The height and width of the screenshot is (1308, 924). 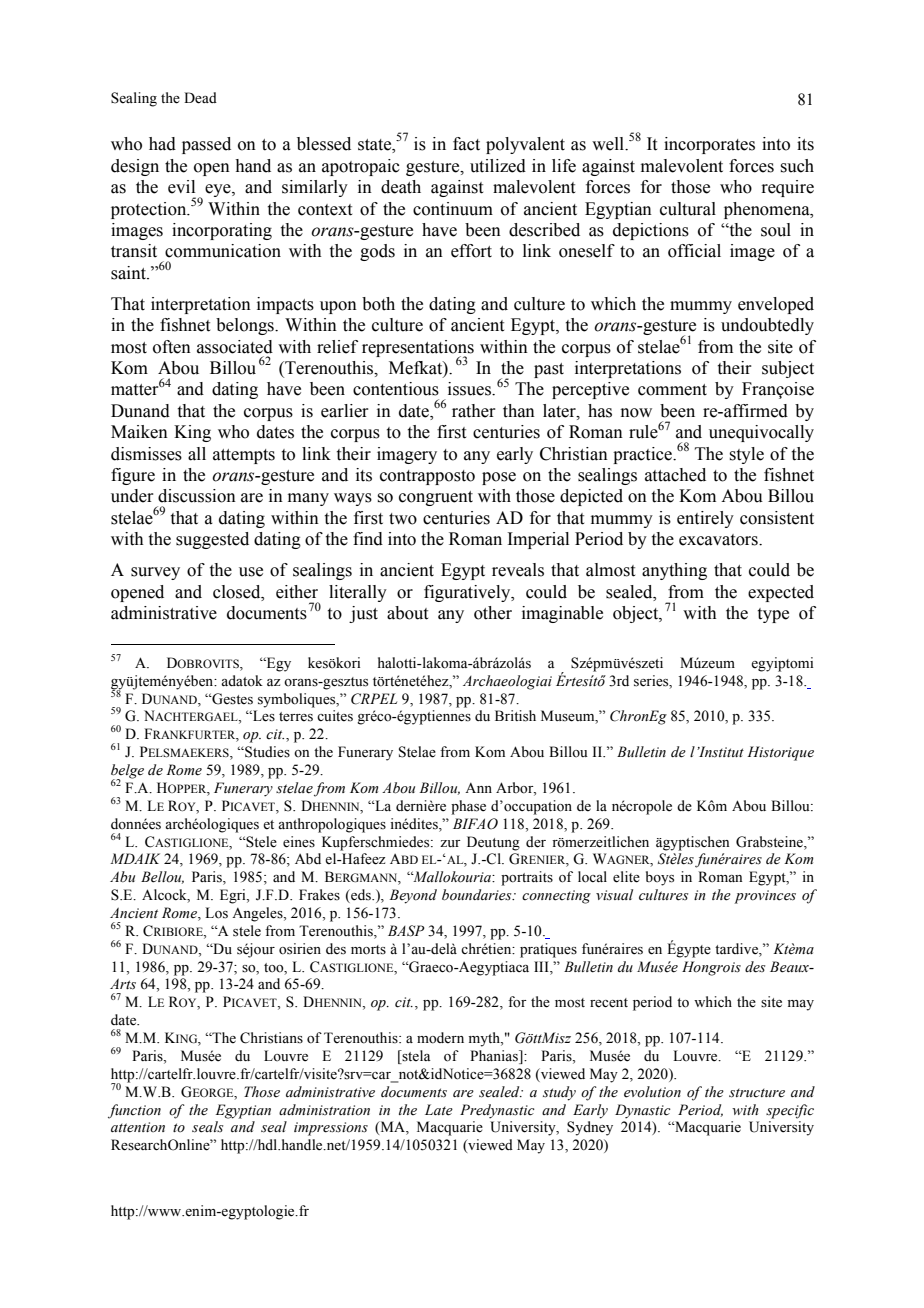 I want to click on zur, so click(x=450, y=843).
